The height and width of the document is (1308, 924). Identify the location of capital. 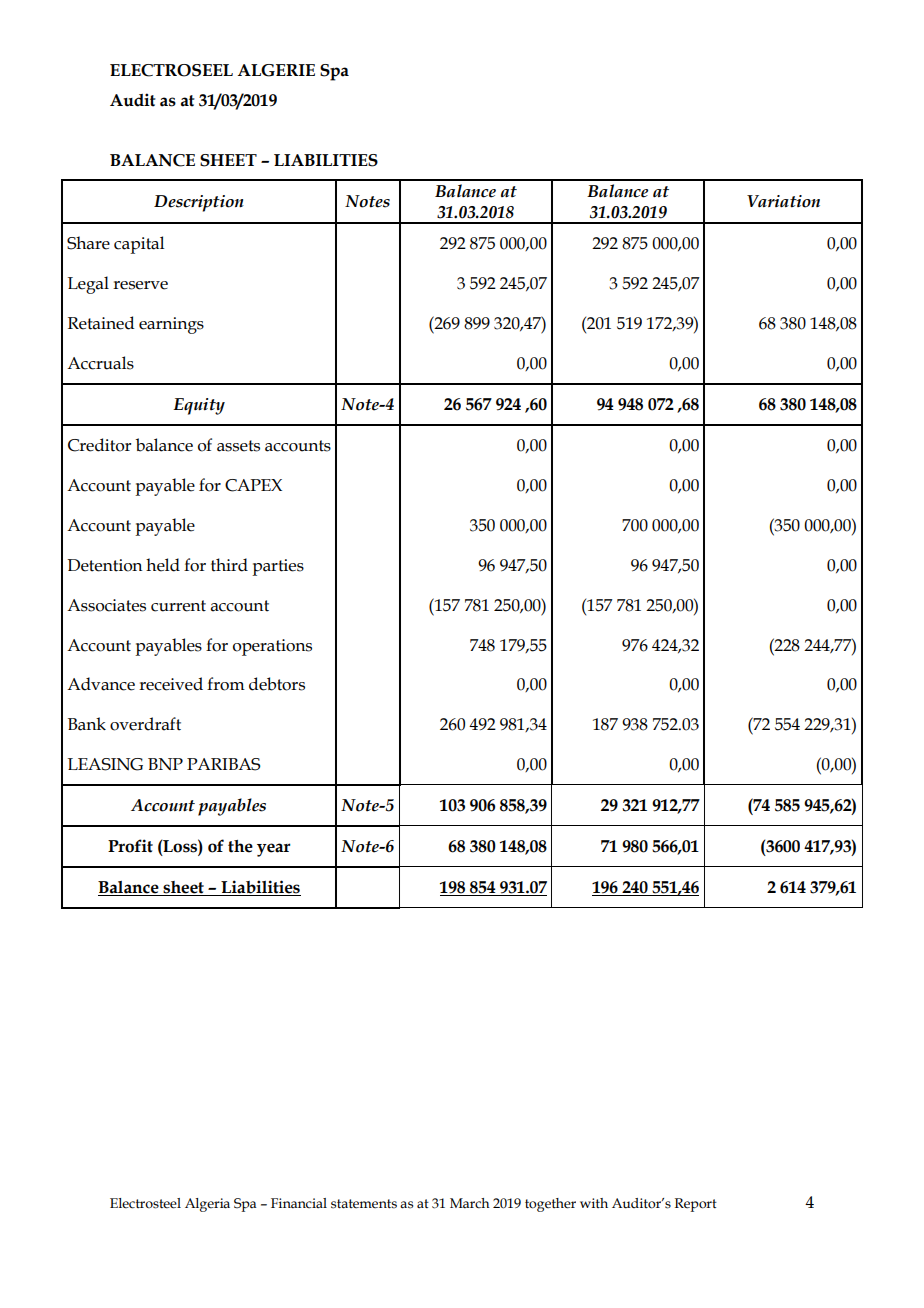
(139, 245).
